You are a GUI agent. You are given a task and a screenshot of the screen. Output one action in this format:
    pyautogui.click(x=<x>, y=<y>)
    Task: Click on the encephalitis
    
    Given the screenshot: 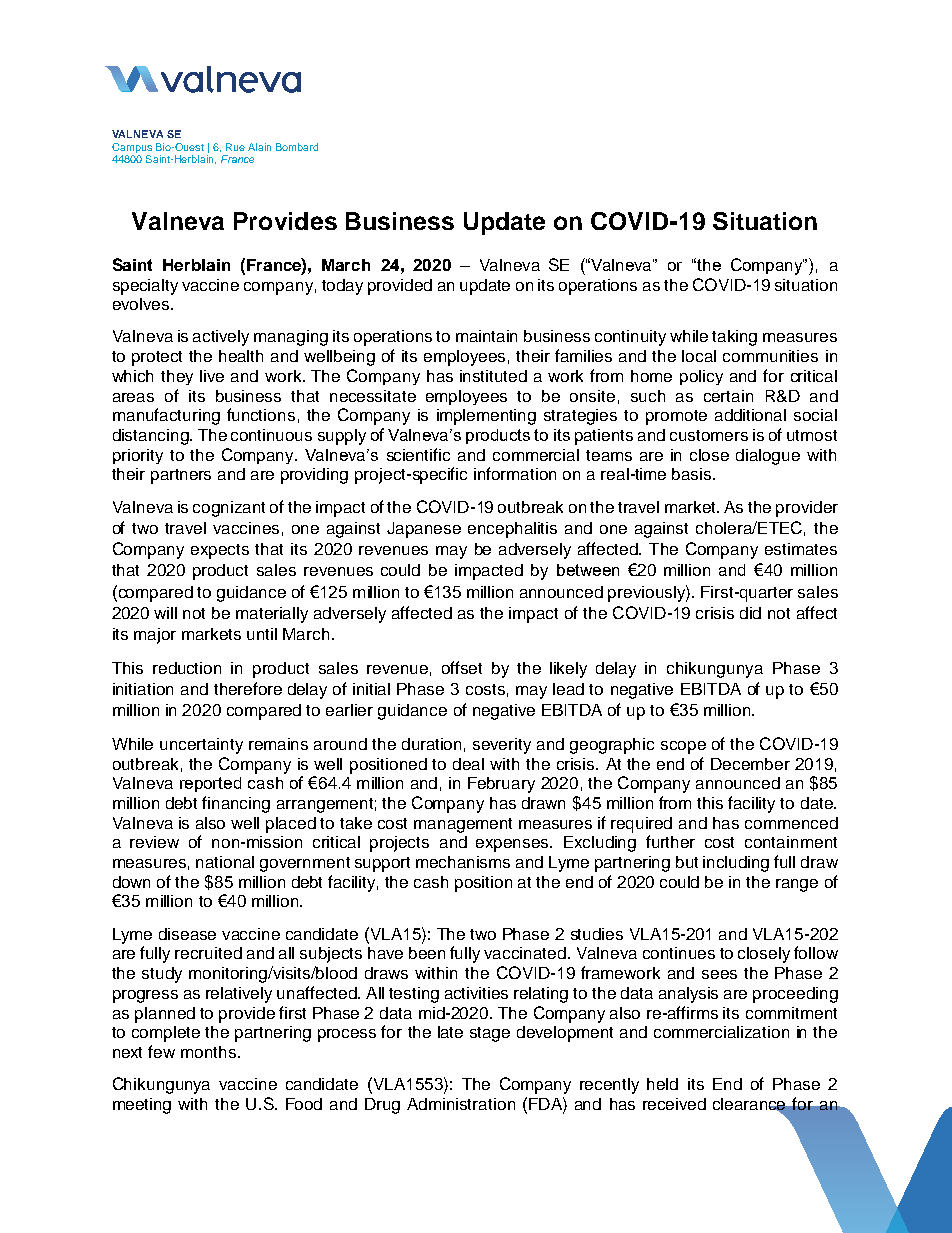 What is the action you would take?
    pyautogui.click(x=512, y=530)
